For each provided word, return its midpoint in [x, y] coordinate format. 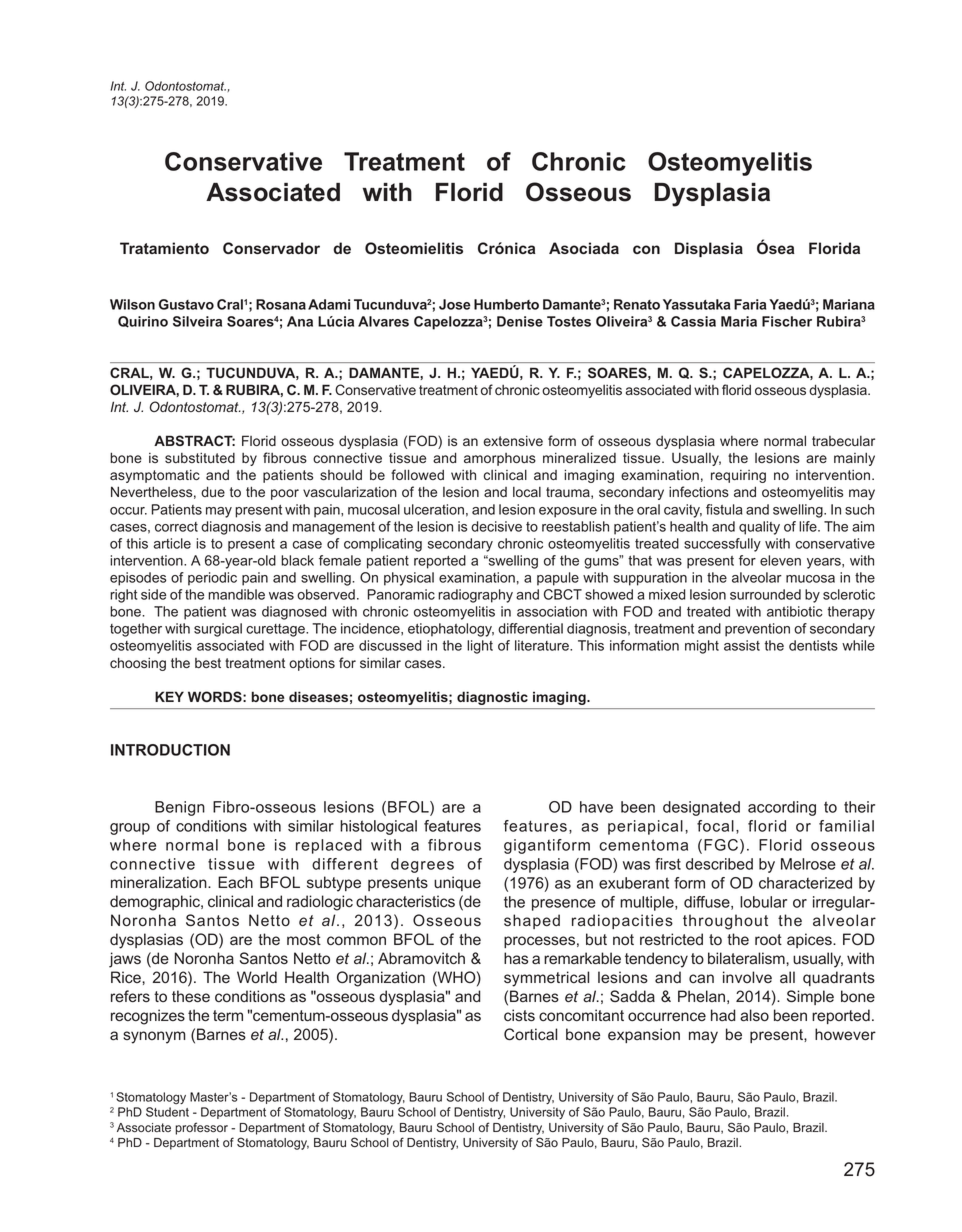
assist [742, 645]
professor [201, 1128]
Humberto [506, 304]
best [208, 663]
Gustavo [186, 304]
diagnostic [492, 698]
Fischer [787, 321]
